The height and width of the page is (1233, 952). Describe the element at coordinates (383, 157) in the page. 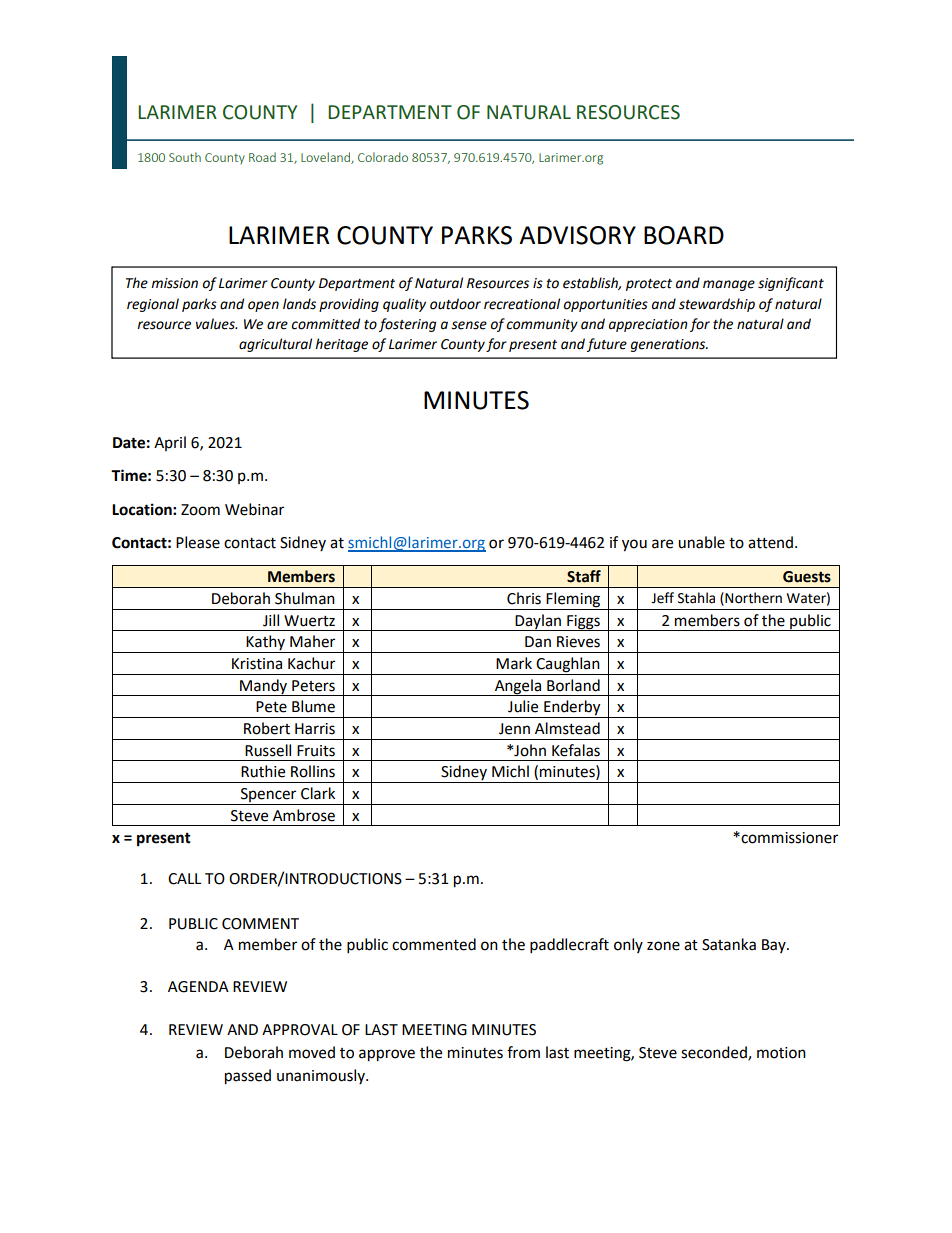

I see `Colorado` at that location.
